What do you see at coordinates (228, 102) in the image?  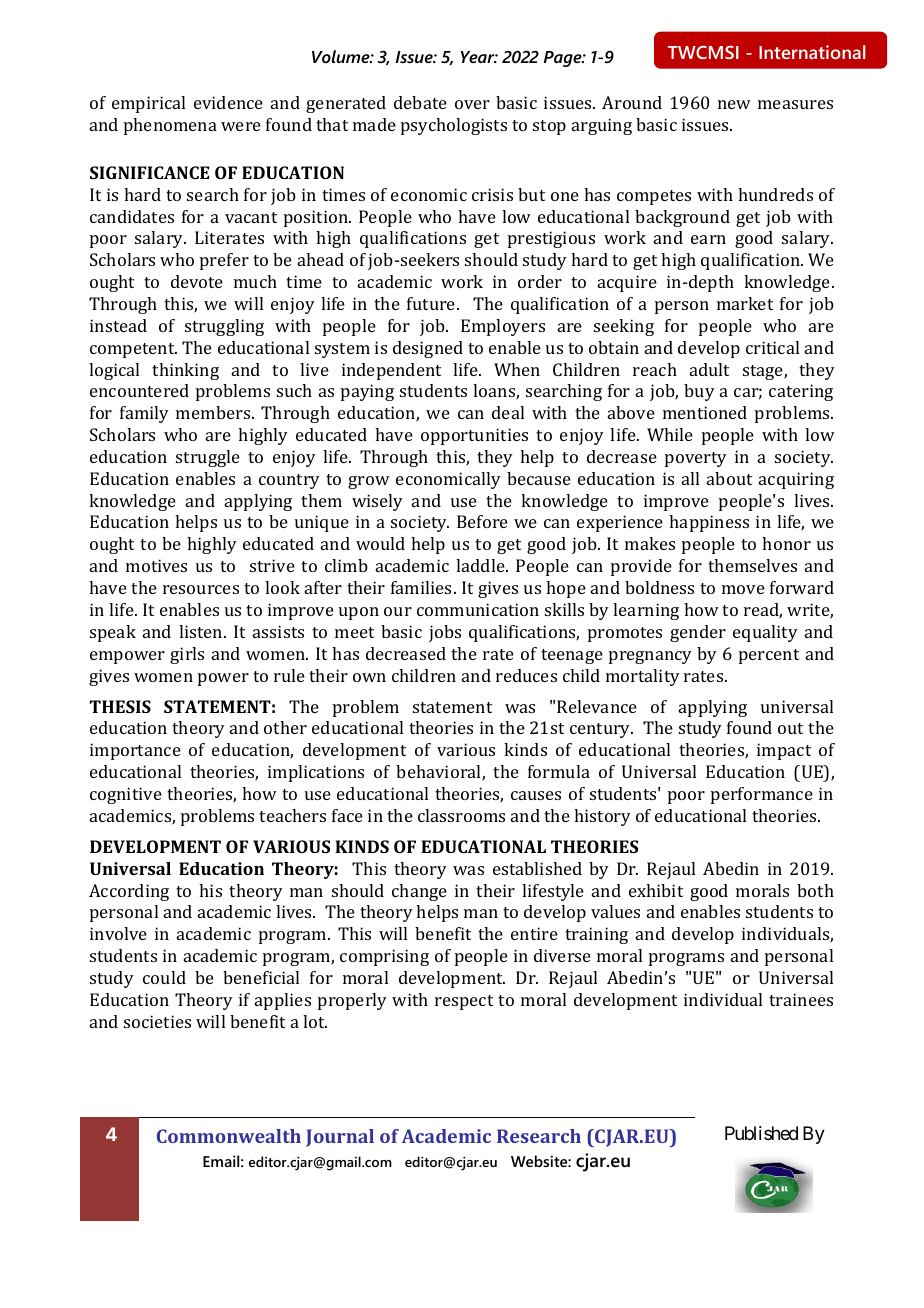 I see `evidence` at bounding box center [228, 102].
